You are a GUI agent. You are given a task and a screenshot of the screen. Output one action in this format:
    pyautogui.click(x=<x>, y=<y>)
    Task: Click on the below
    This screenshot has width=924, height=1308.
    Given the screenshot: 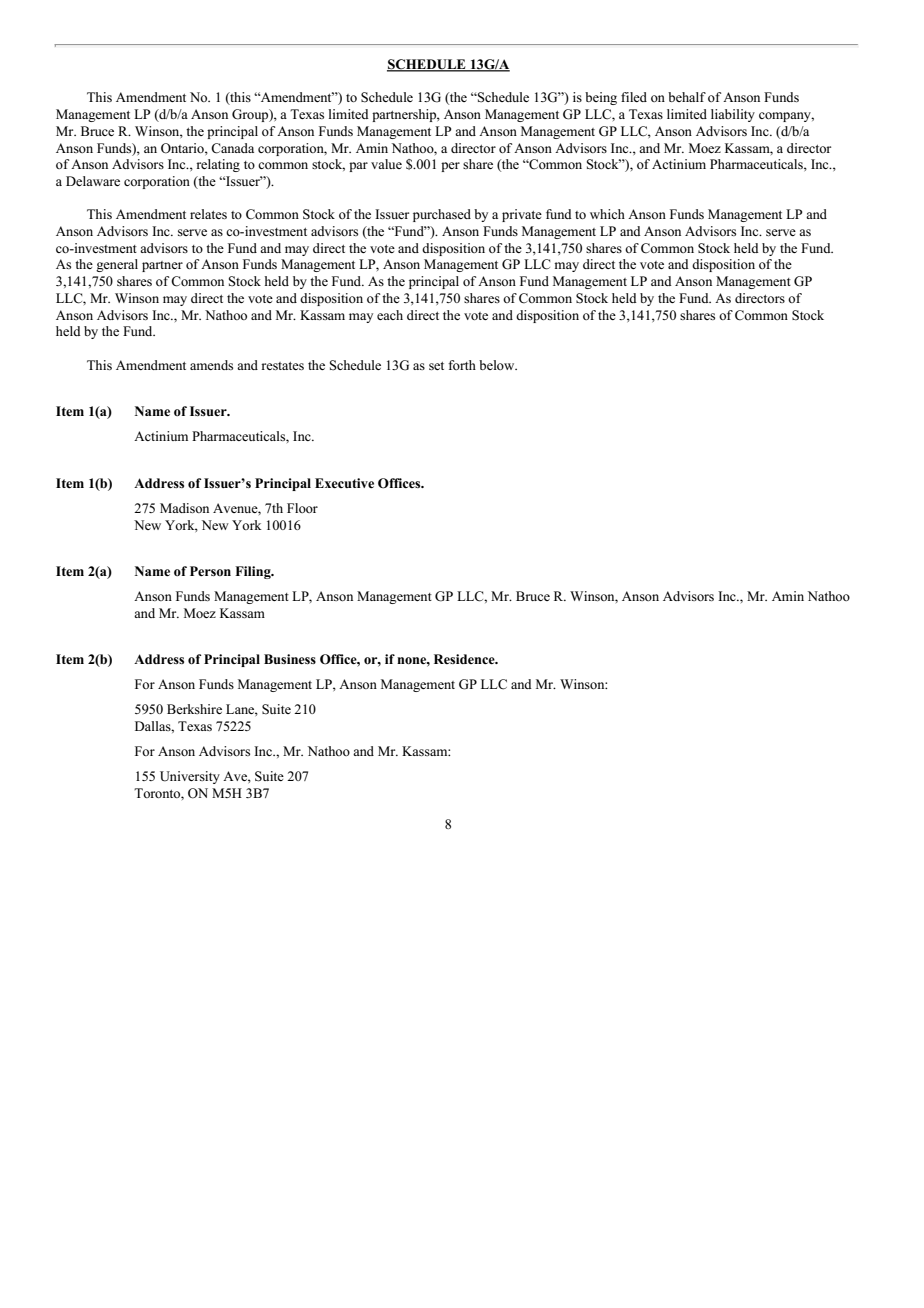 What is the action you would take?
    pyautogui.click(x=498, y=365)
